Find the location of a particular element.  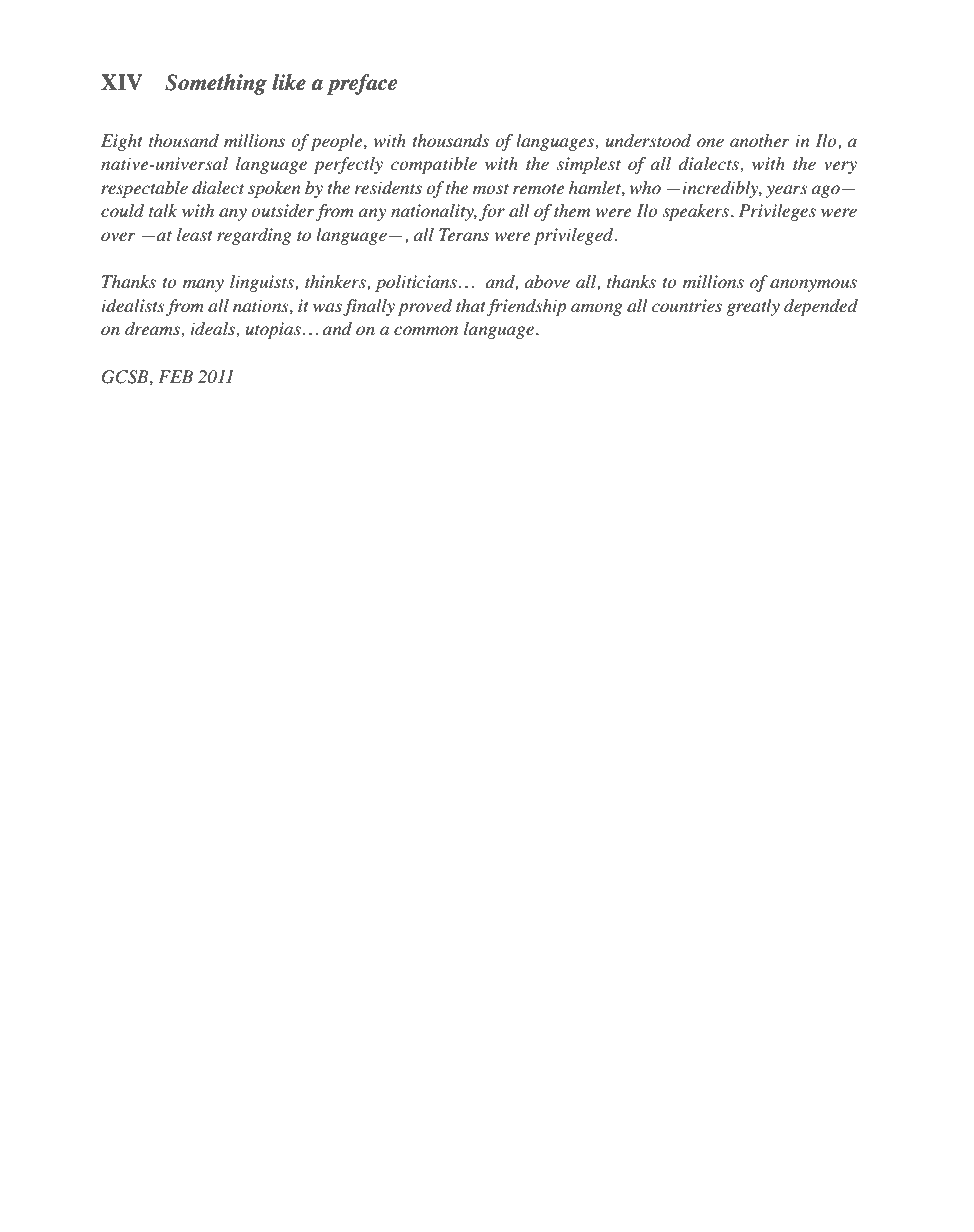

common is located at coordinates (426, 330).
